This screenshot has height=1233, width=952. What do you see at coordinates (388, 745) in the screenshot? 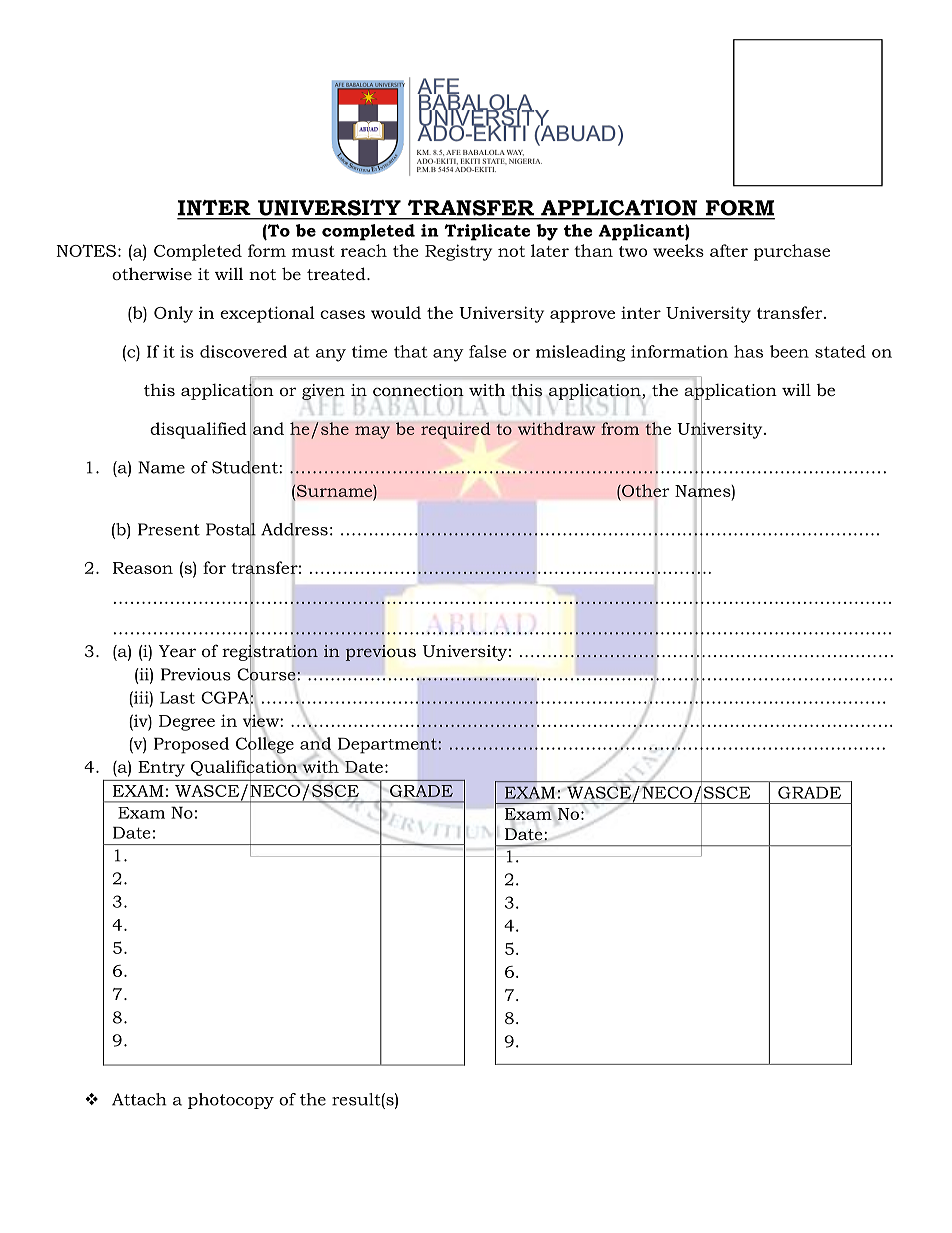
I see `Department` at bounding box center [388, 745].
